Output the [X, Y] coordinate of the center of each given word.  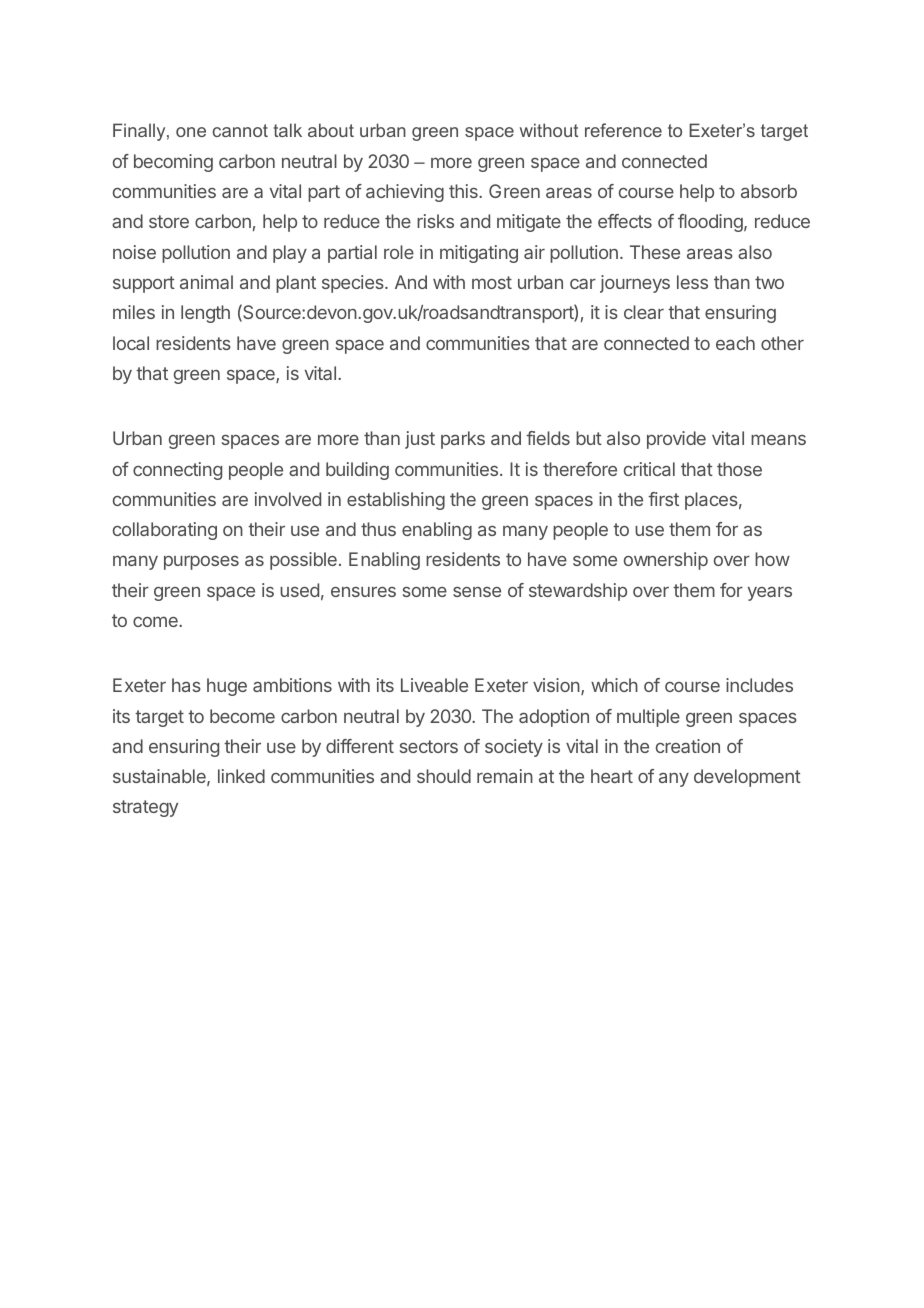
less [692, 282]
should [444, 776]
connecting [177, 471]
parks [463, 440]
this [464, 191]
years [770, 593]
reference [623, 130]
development [747, 778]
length [205, 314]
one [191, 132]
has [186, 685]
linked [241, 776]
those [739, 469]
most [492, 282]
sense [477, 592]
